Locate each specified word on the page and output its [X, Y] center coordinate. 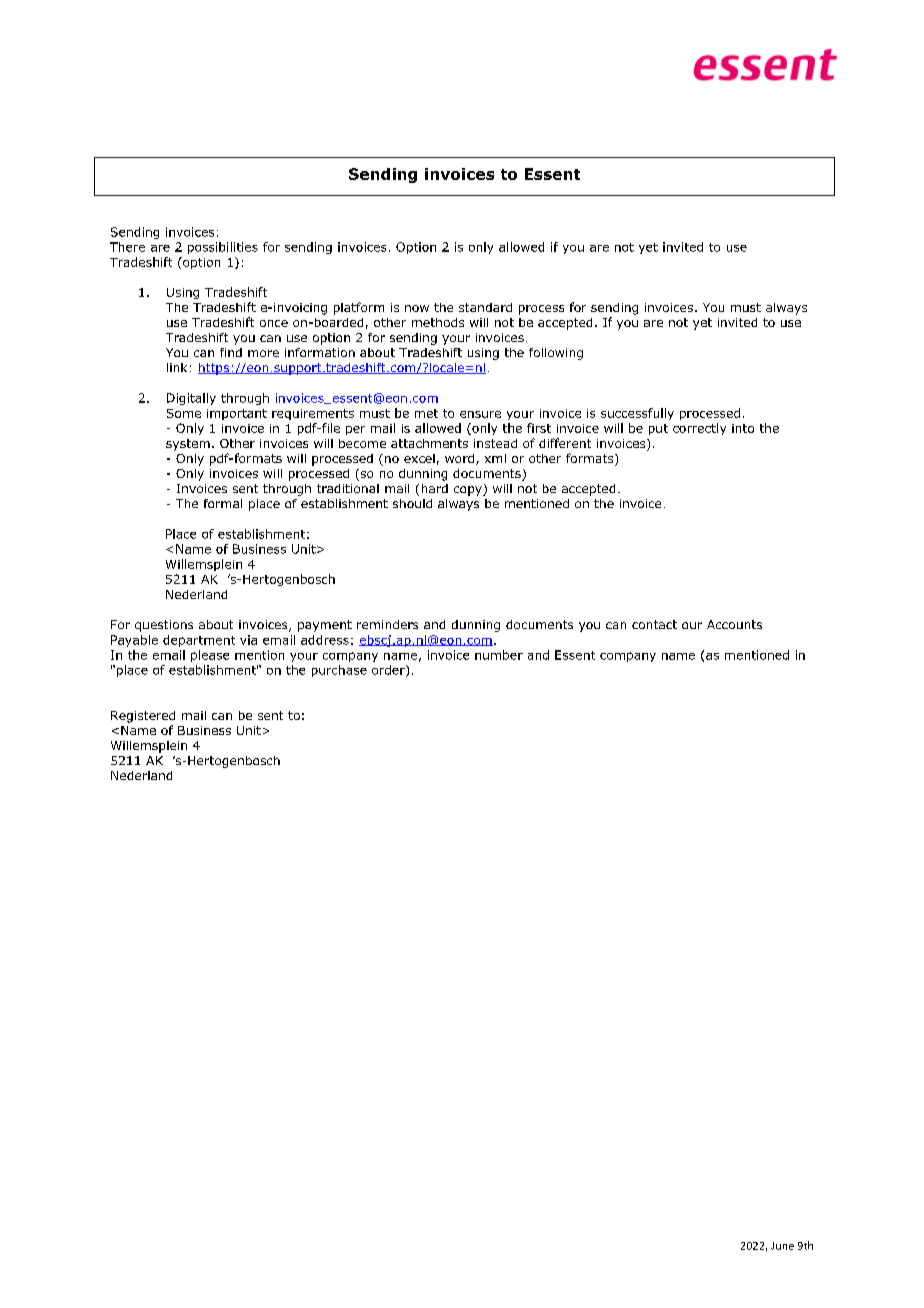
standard [485, 307]
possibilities [223, 248]
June [782, 1246]
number [499, 655]
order [389, 671]
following [556, 354]
